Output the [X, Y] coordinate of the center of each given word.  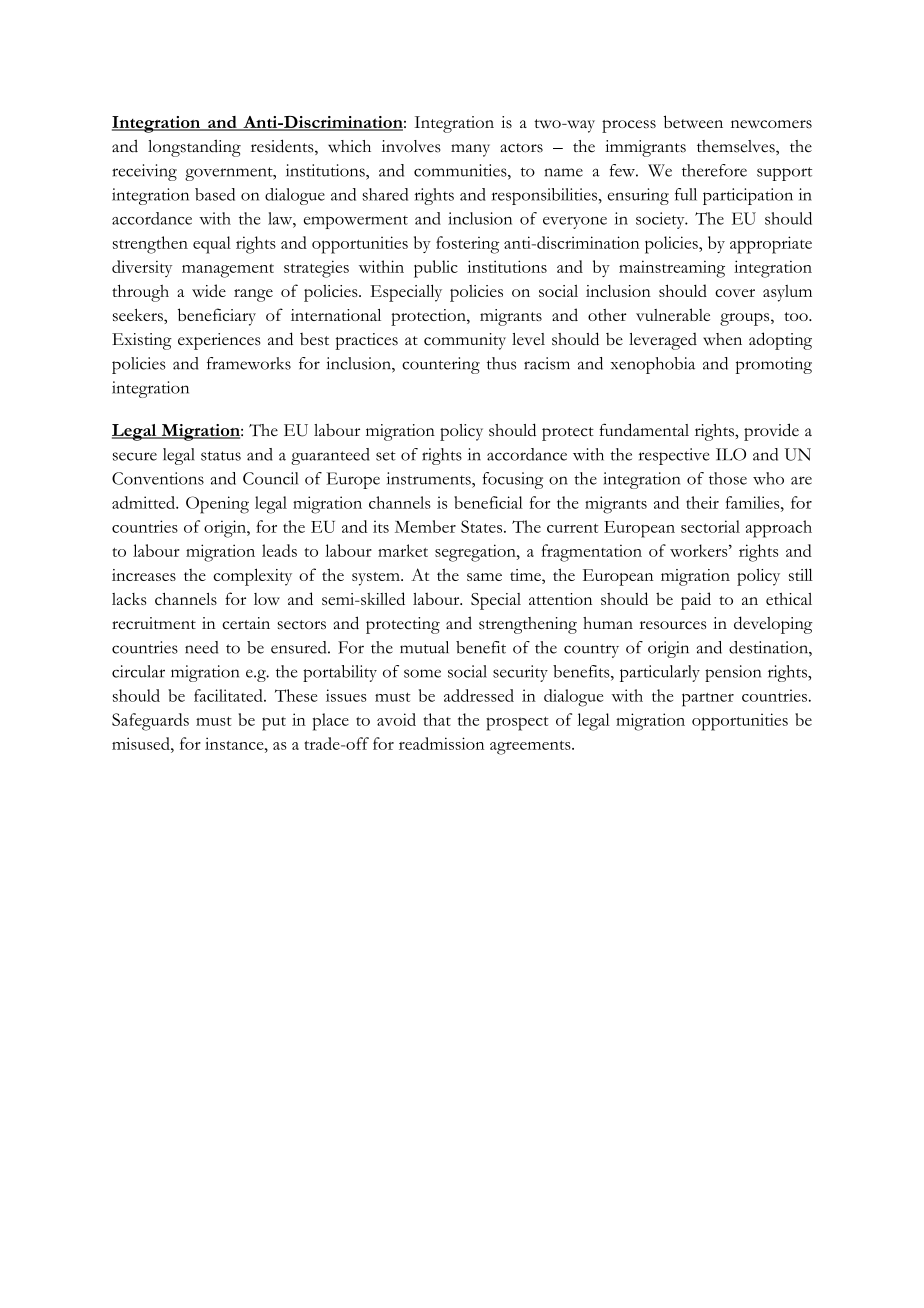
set [386, 456]
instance [235, 743]
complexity [252, 577]
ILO [731, 454]
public [436, 269]
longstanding [194, 148]
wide [209, 290]
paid [696, 601]
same [484, 577]
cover [735, 293]
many [470, 150]
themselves [737, 147]
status [221, 456]
